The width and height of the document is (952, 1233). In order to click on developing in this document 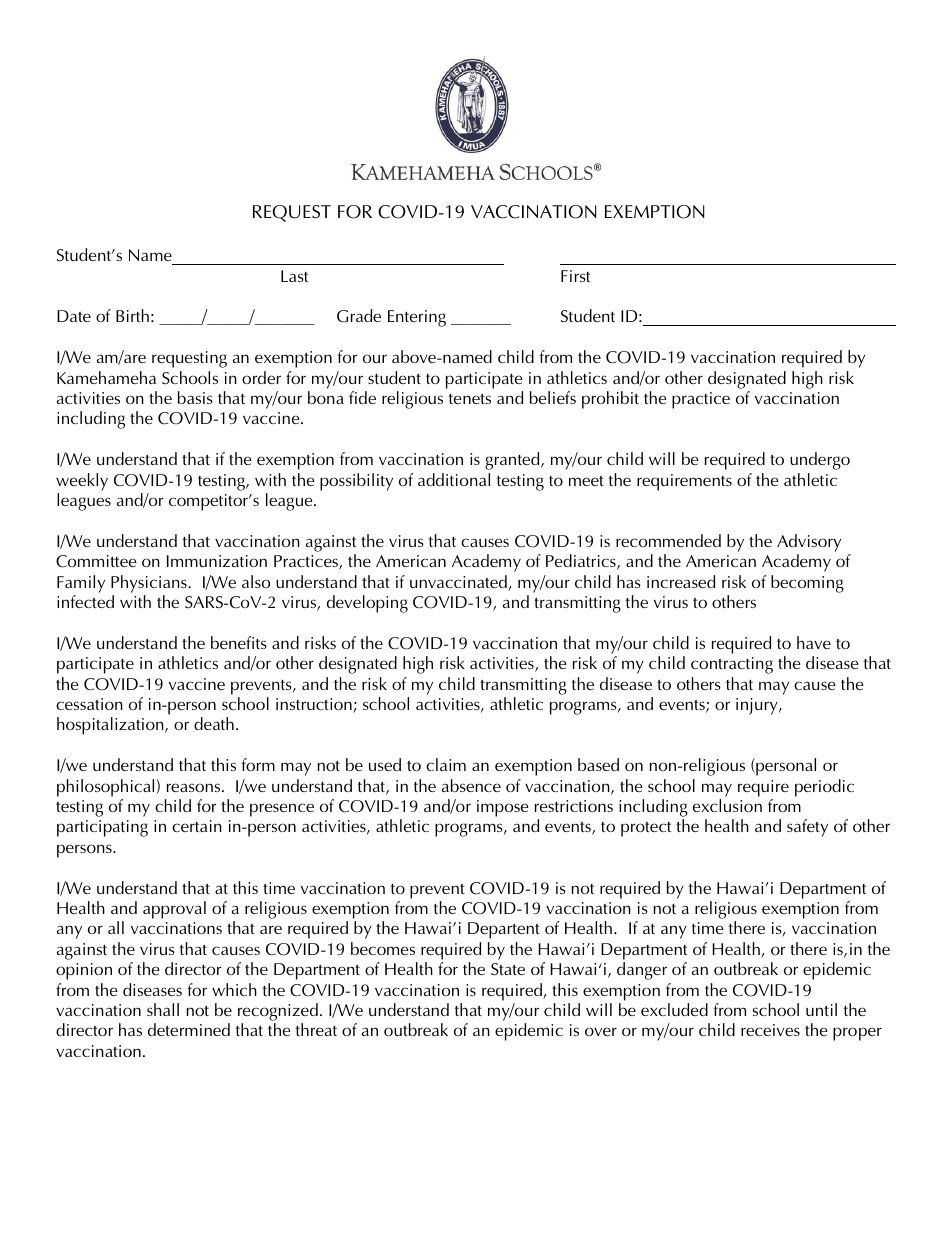, I will do `click(367, 604)`.
